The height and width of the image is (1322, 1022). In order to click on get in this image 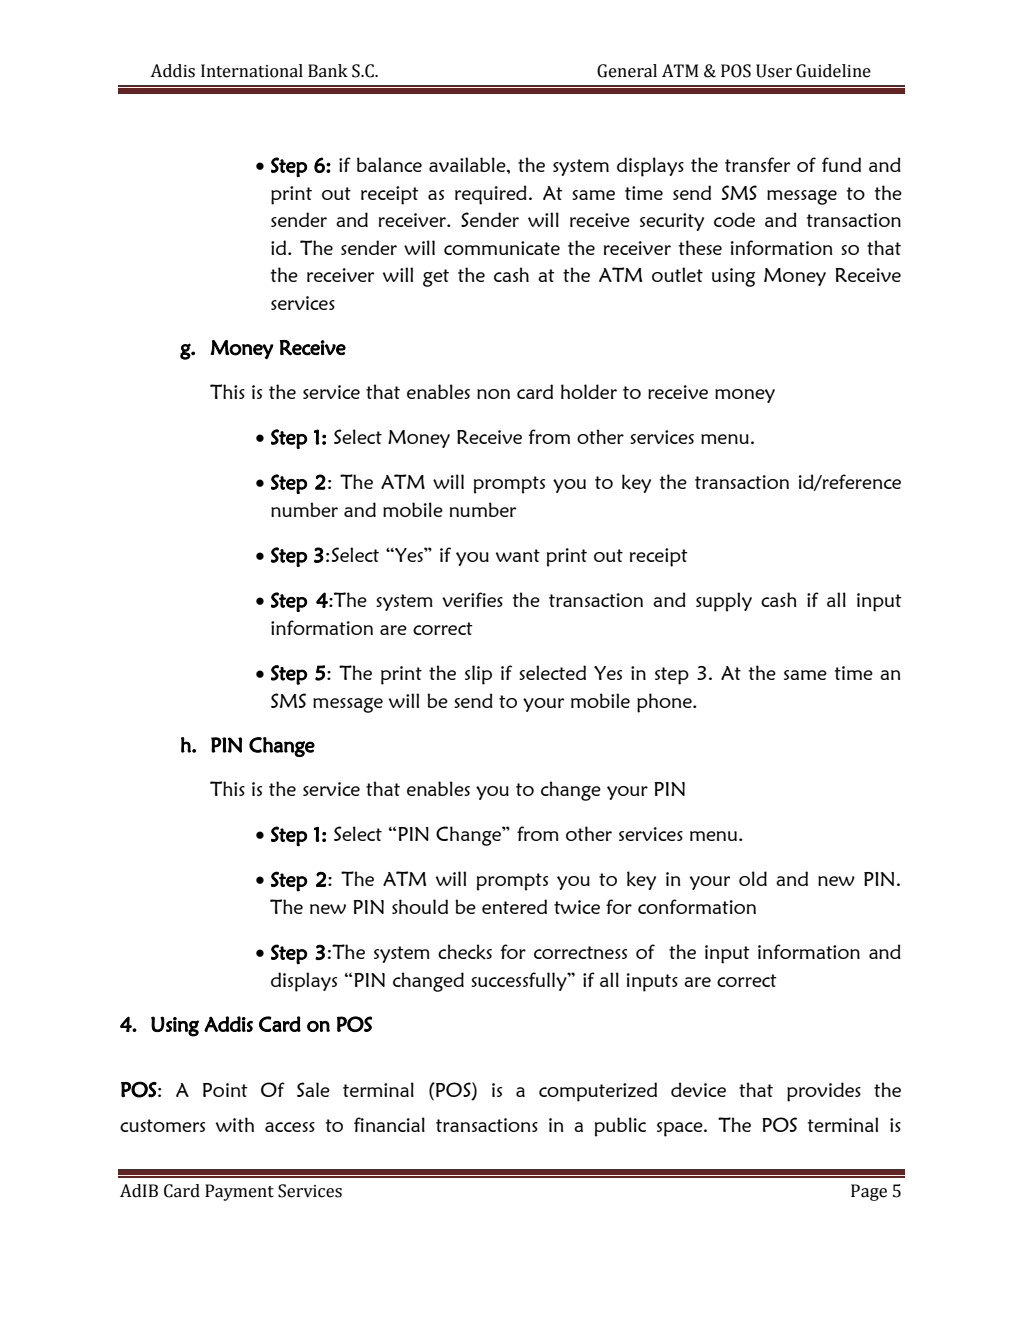, I will do `click(436, 278)`.
